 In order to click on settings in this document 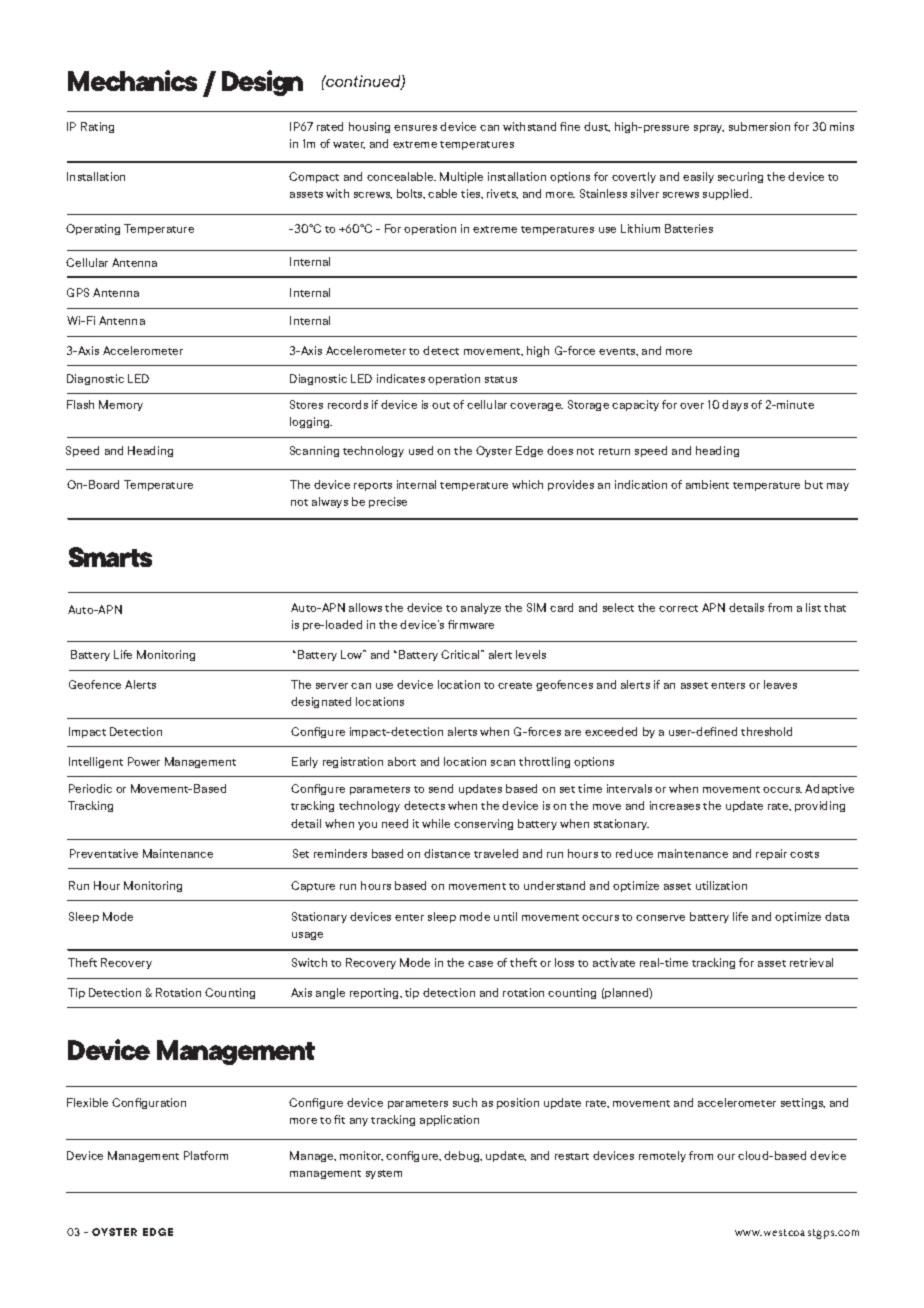, I will do `click(803, 1103)`.
